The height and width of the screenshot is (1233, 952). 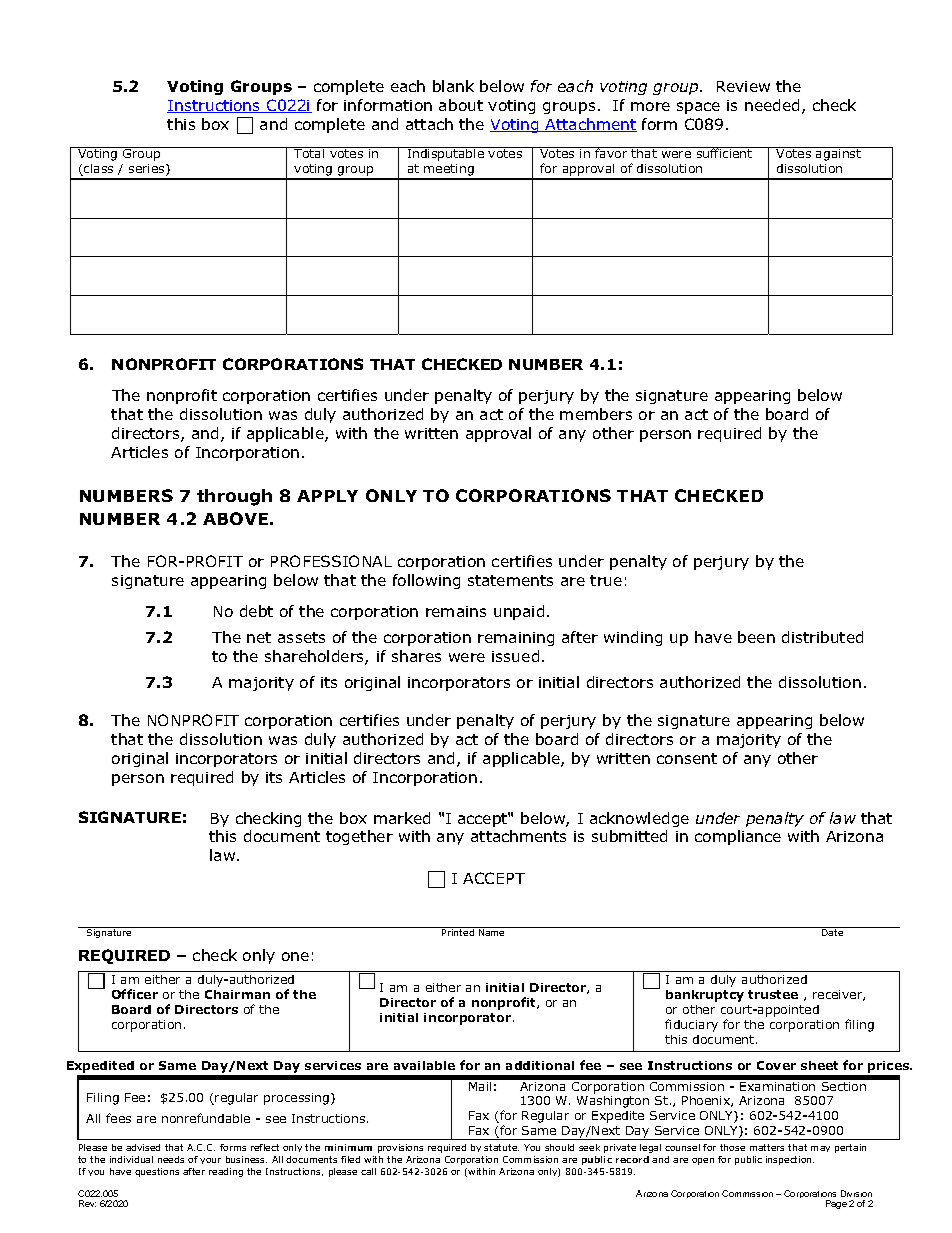 What do you see at coordinates (148, 170) in the screenshot?
I see `series` at bounding box center [148, 170].
